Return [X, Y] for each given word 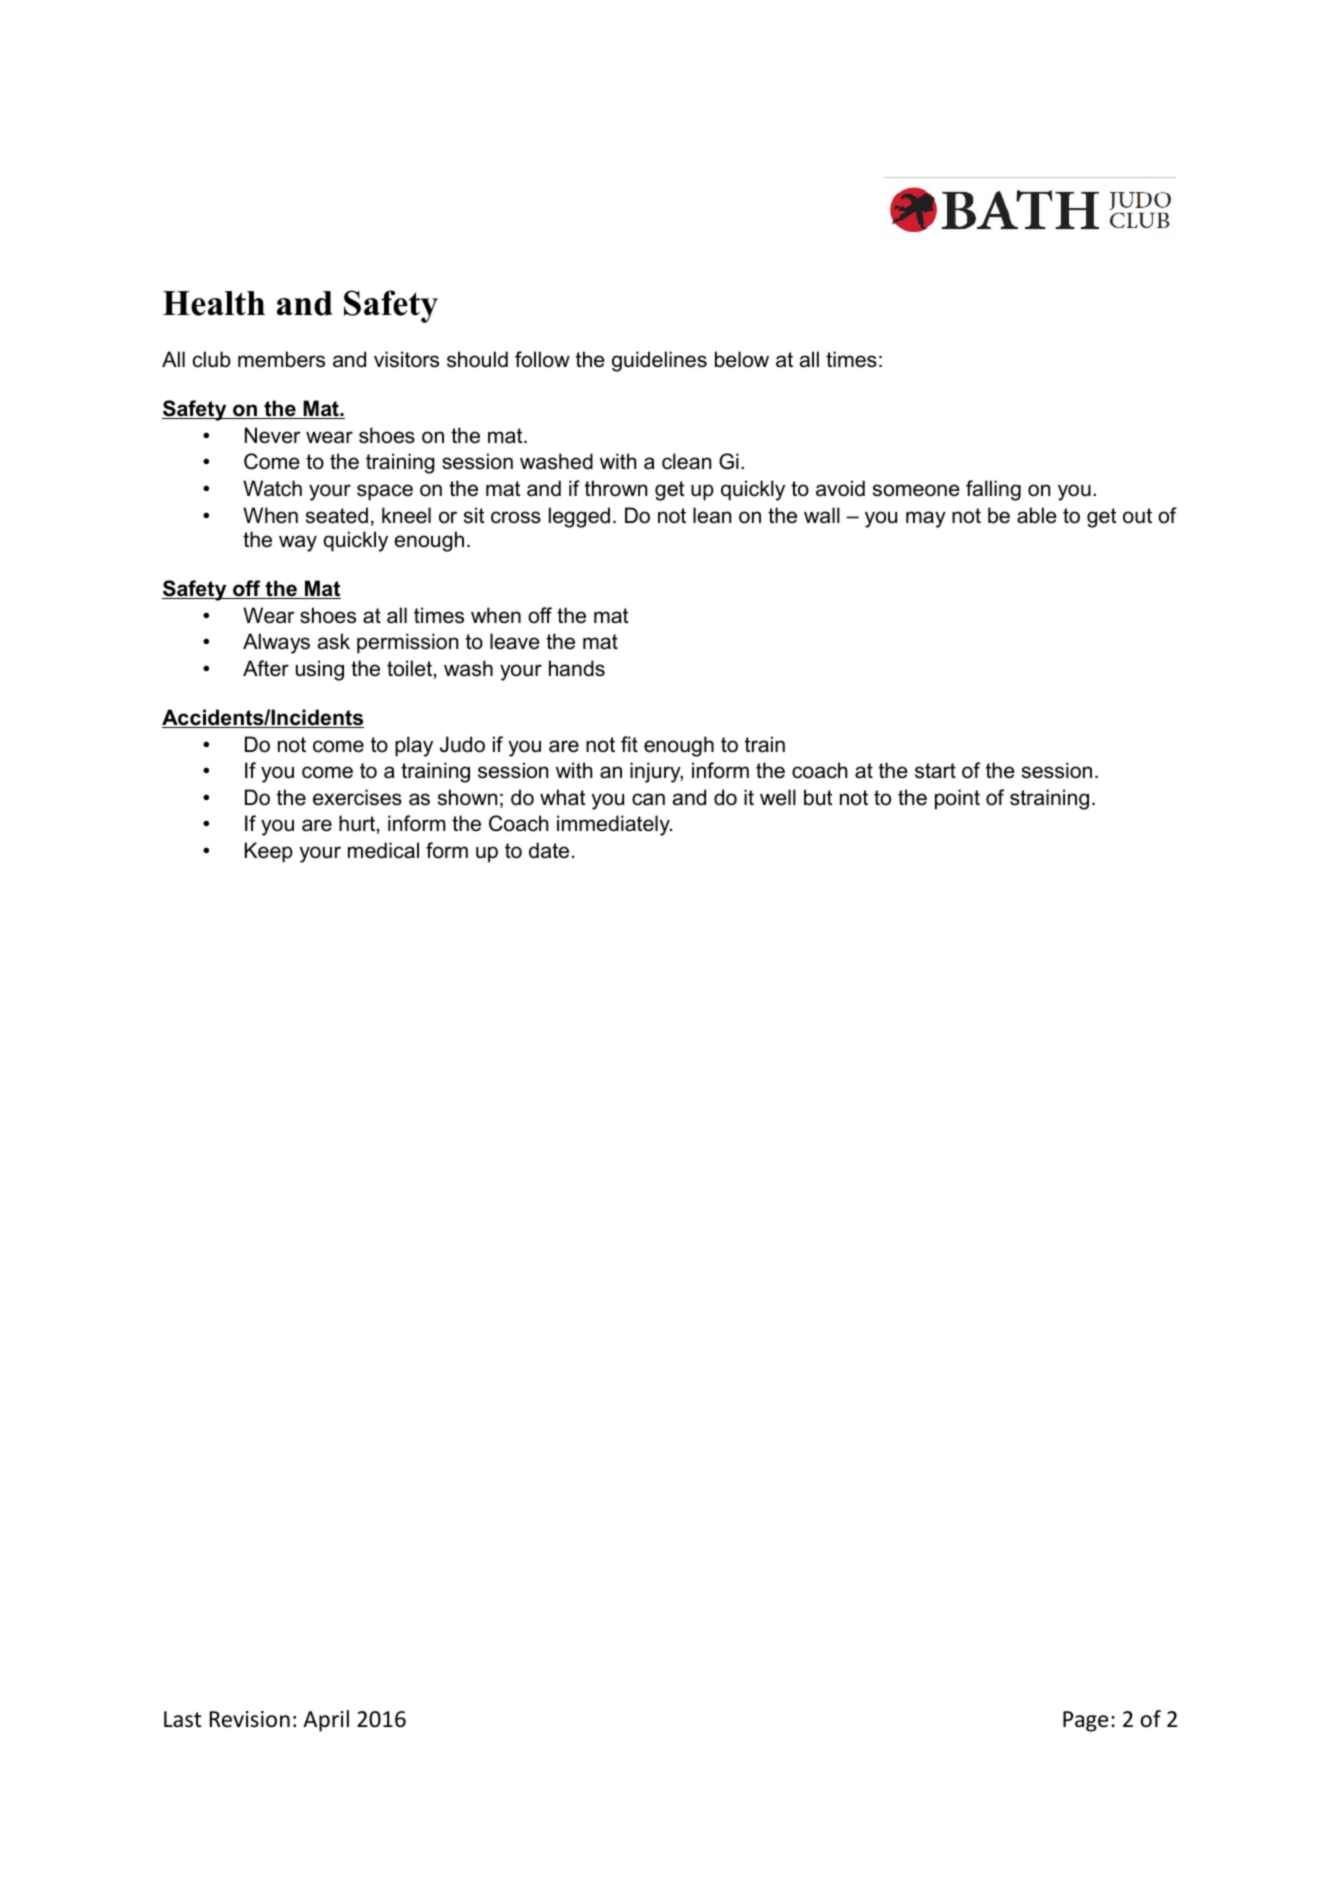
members [281, 359]
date [549, 850]
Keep [269, 852]
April [326, 1721]
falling [993, 490]
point [957, 799]
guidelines [659, 361]
